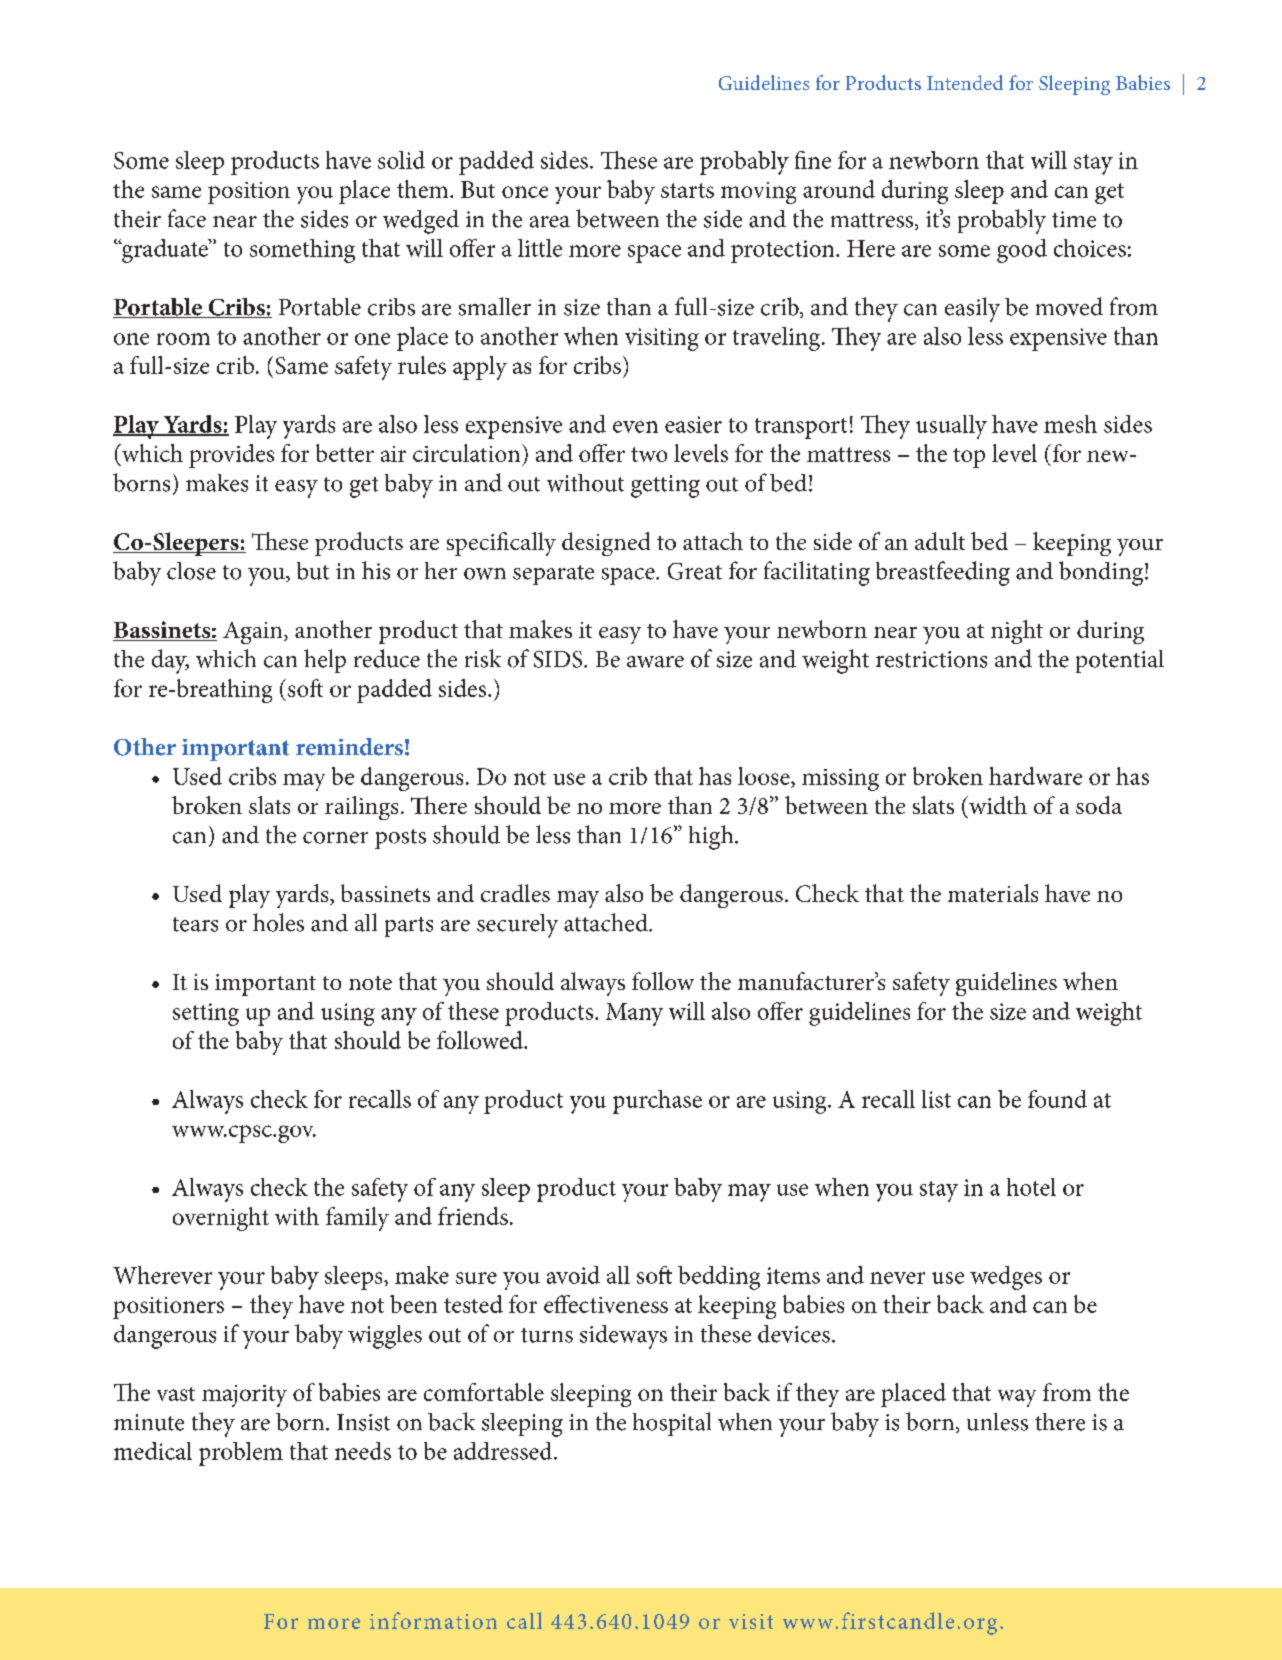 The image size is (1282, 1660). What do you see at coordinates (672, 1424) in the screenshot?
I see `hospital` at bounding box center [672, 1424].
